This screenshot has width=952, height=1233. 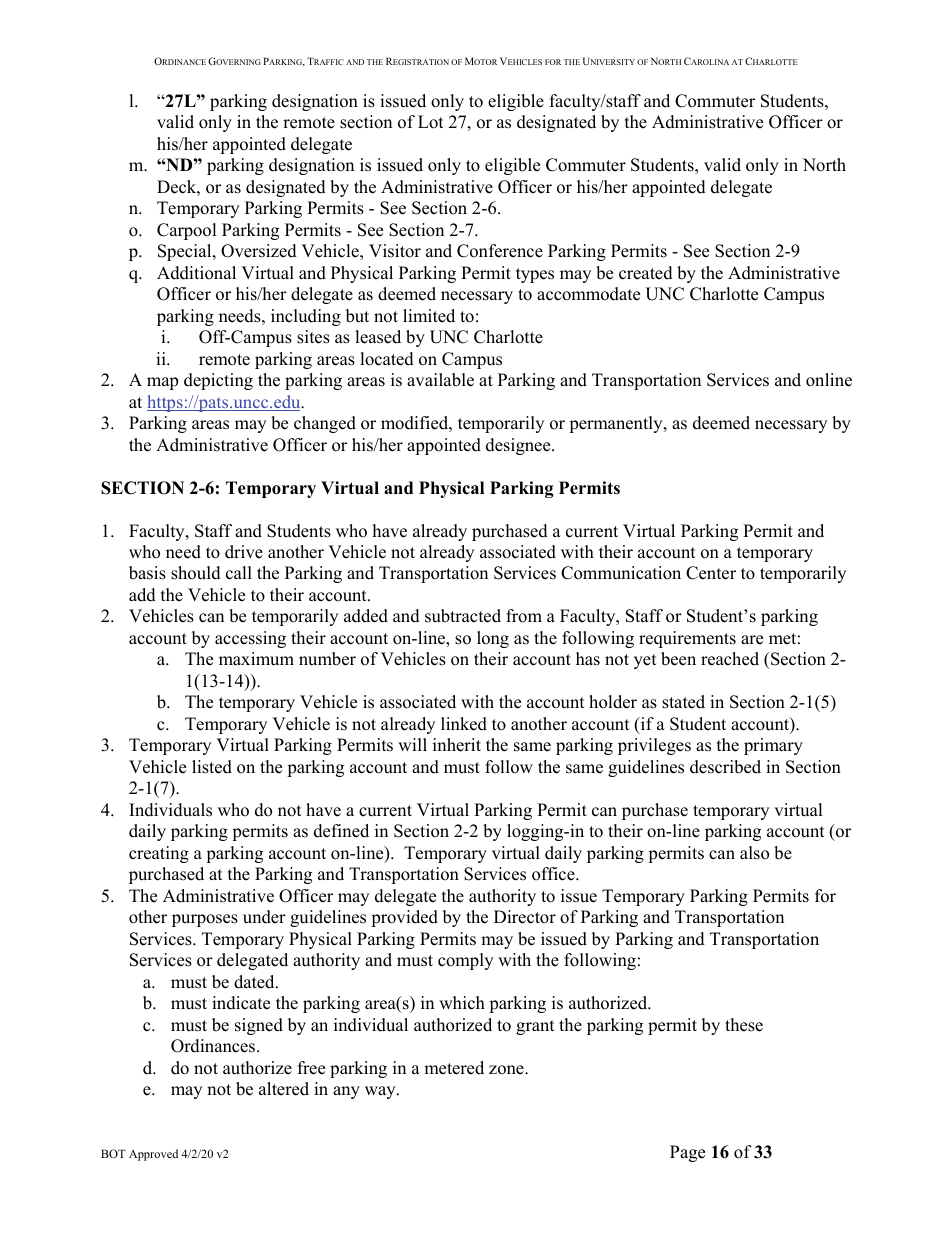 I want to click on Visitor, so click(x=395, y=251).
